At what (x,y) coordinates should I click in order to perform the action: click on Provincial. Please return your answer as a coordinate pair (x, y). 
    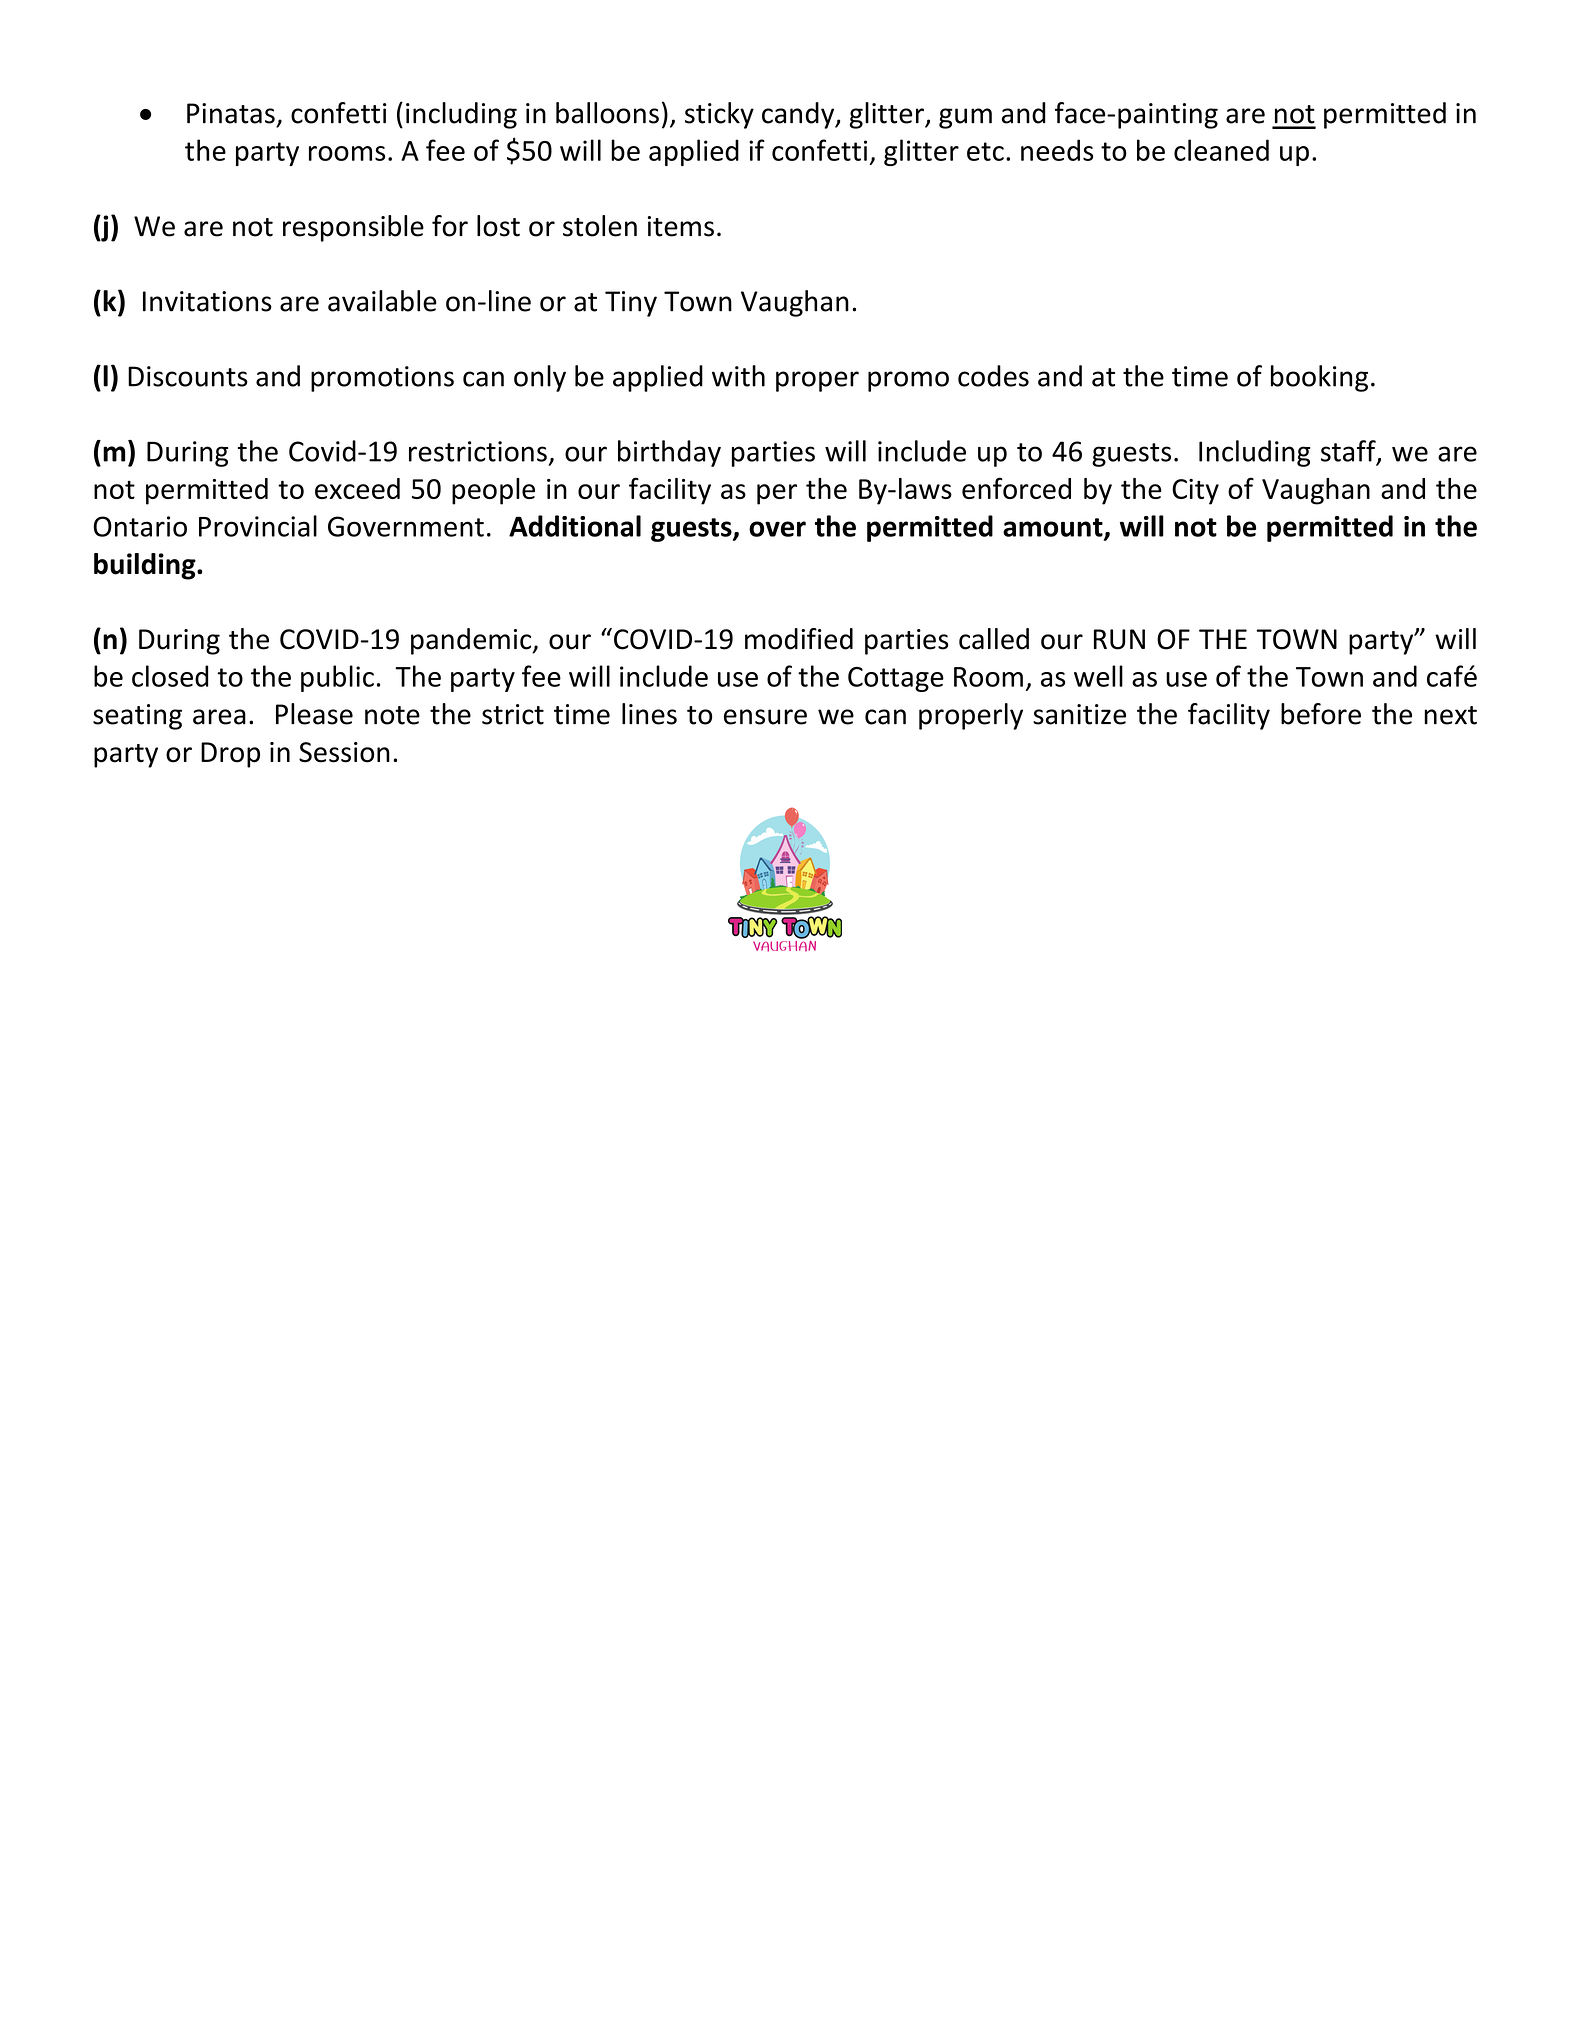
    Looking at the image, I should click on (258, 526).
